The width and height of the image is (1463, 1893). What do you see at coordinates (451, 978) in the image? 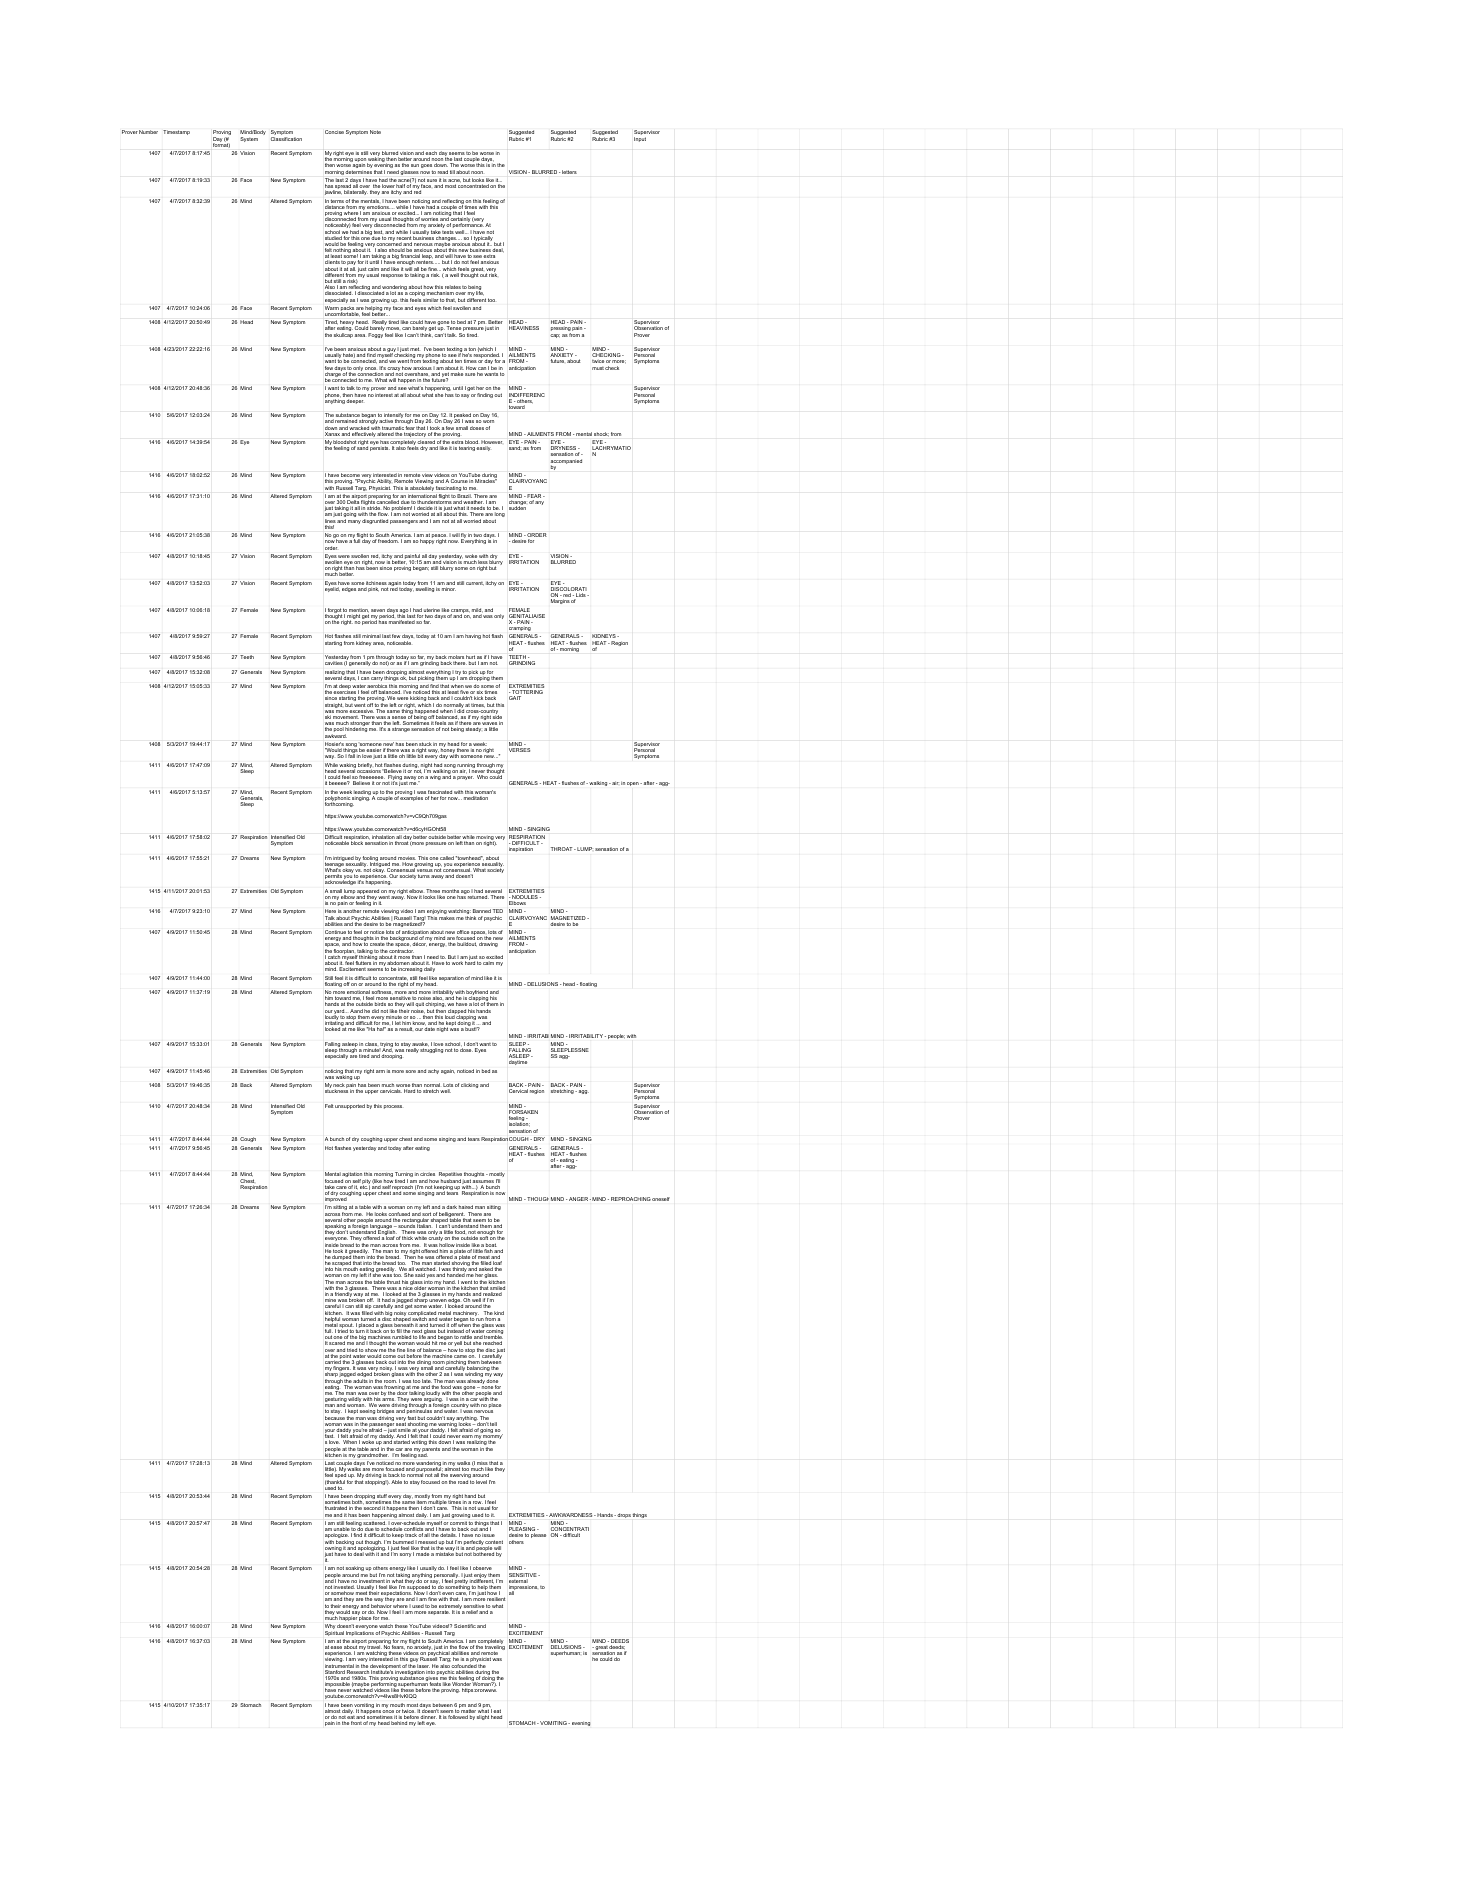
I see `separation` at bounding box center [451, 978].
